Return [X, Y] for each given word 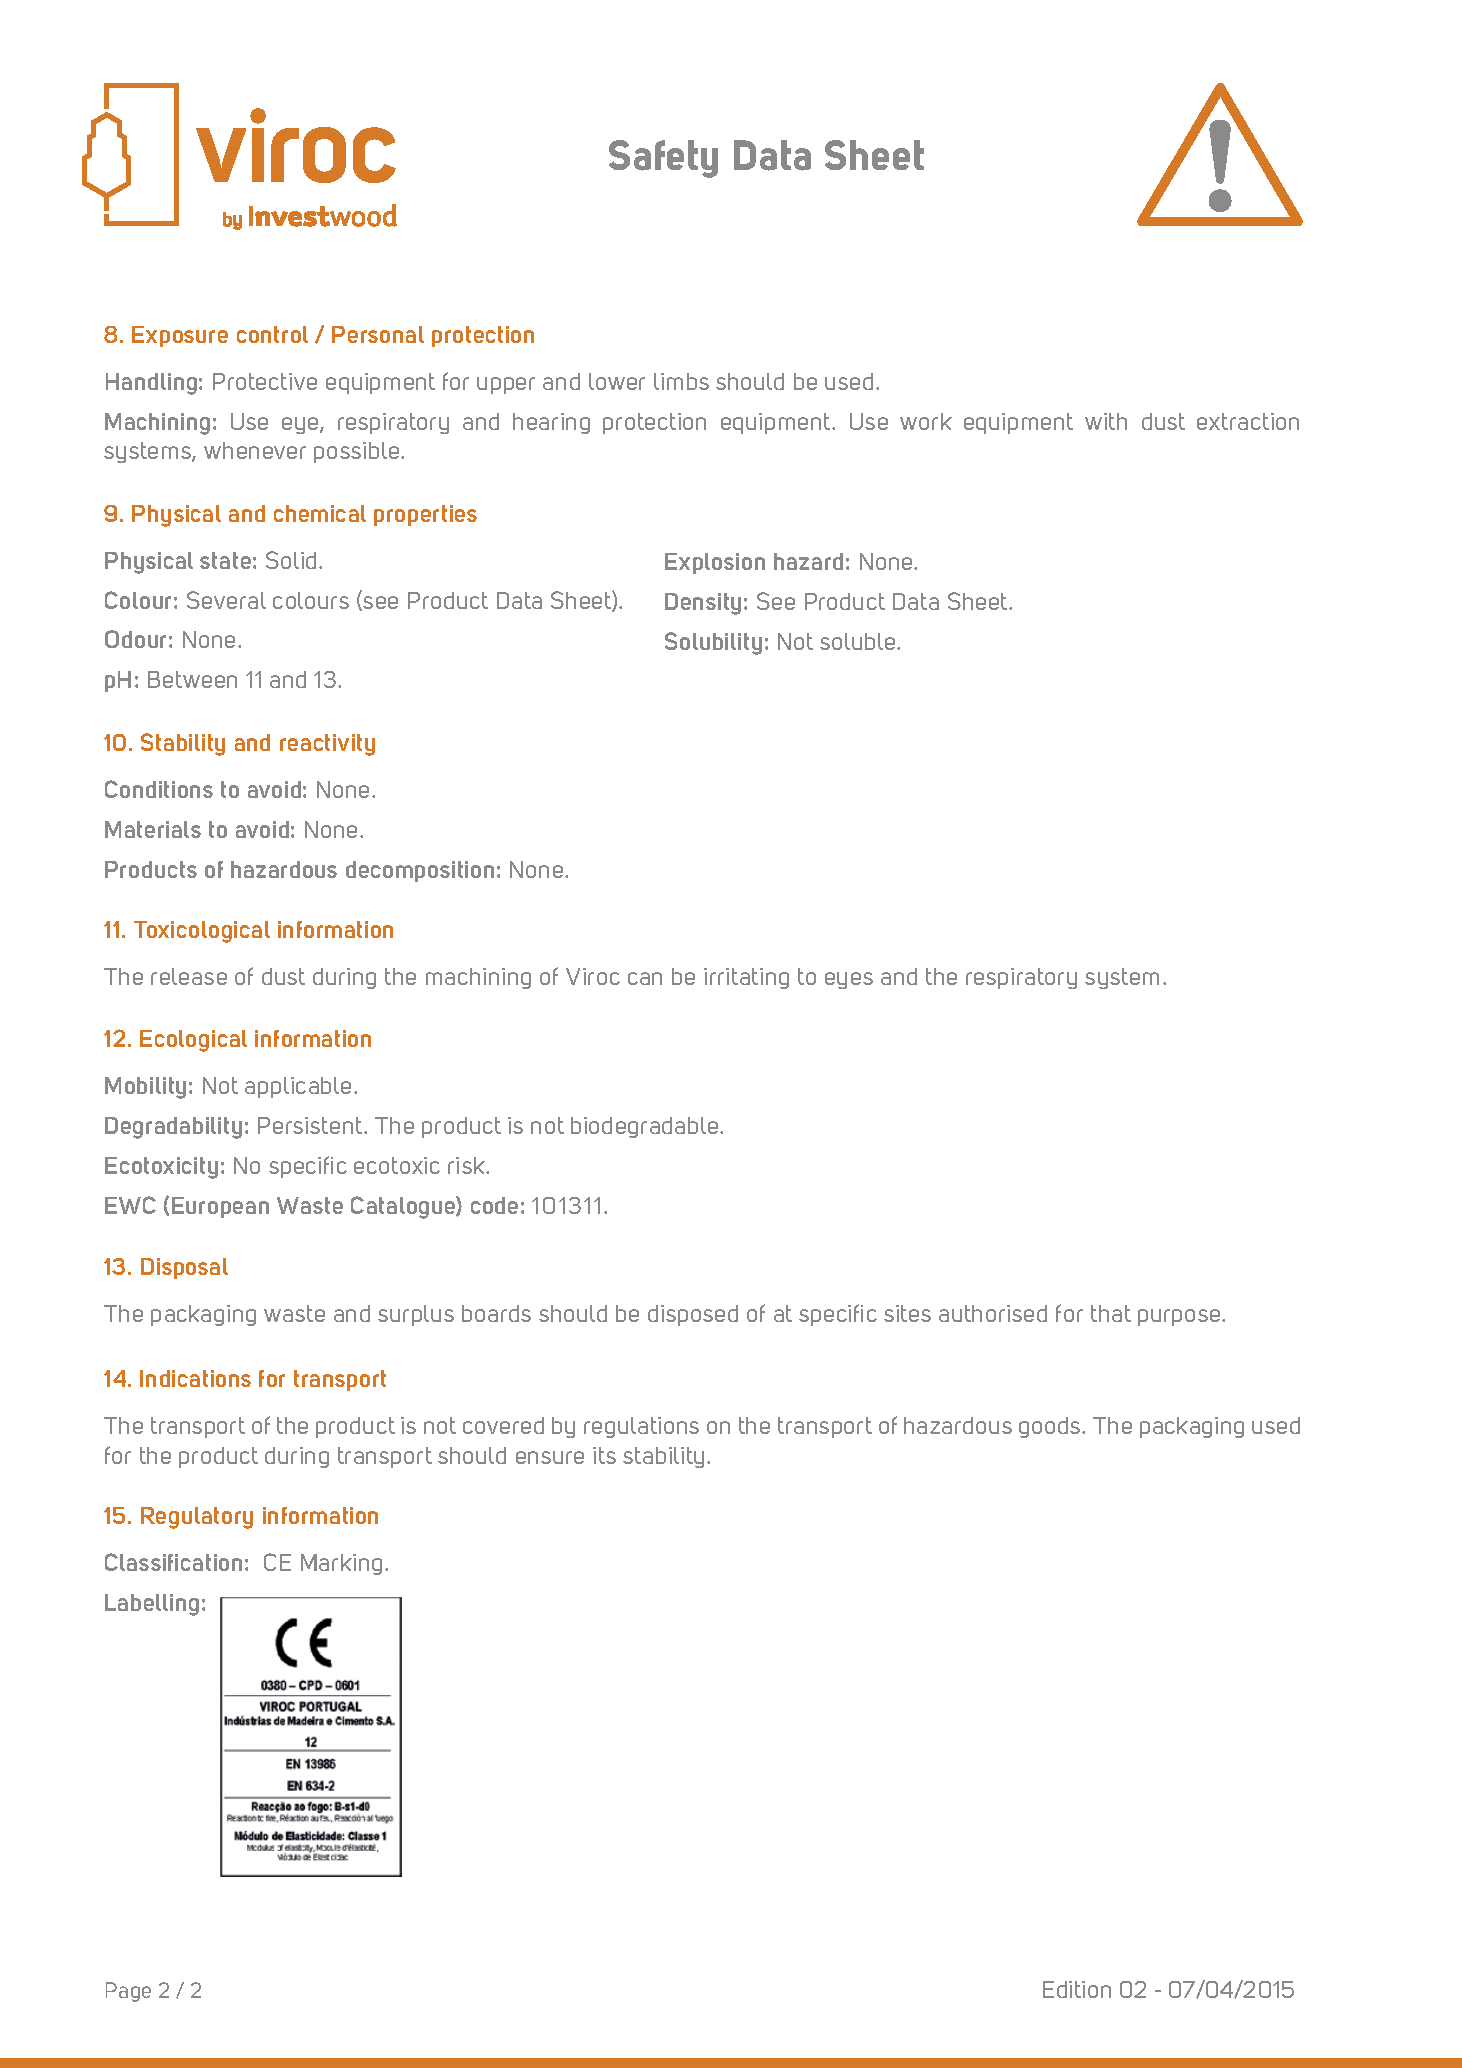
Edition [1077, 1989]
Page [128, 1992]
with [1106, 421]
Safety [663, 159]
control [272, 334]
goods [1051, 1427]
